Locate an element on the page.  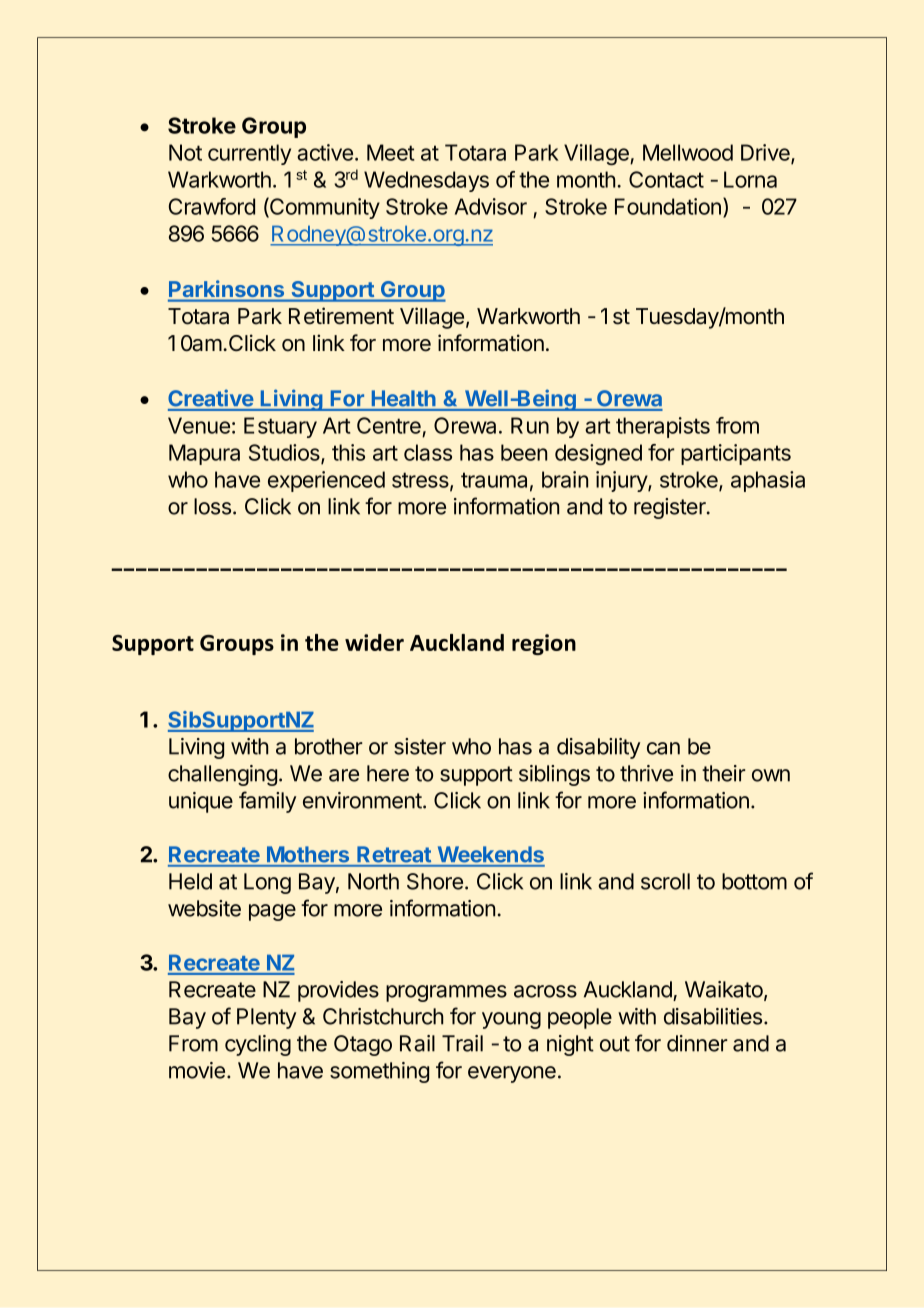
Contact is located at coordinates (666, 179).
